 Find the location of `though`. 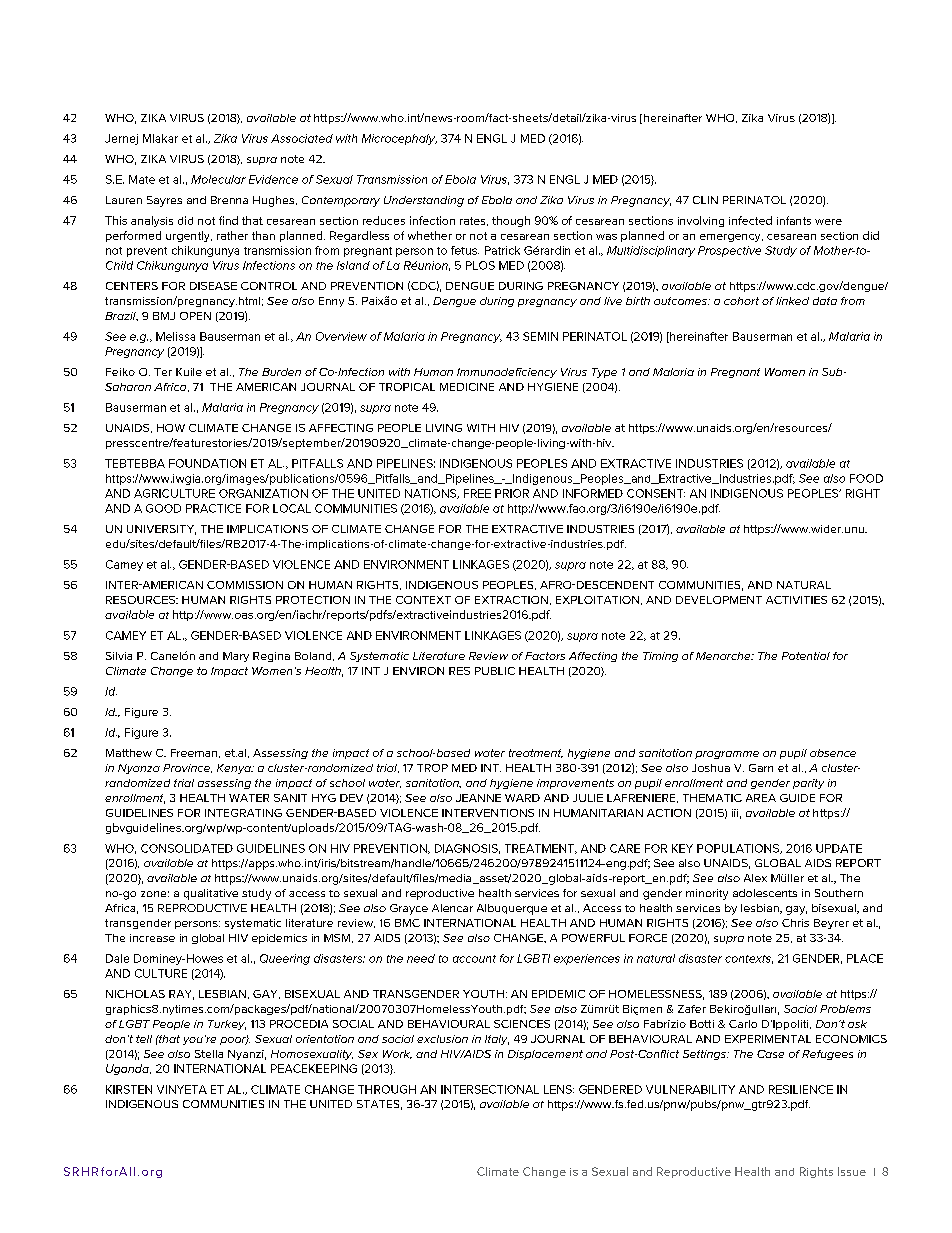

though is located at coordinates (511, 221).
